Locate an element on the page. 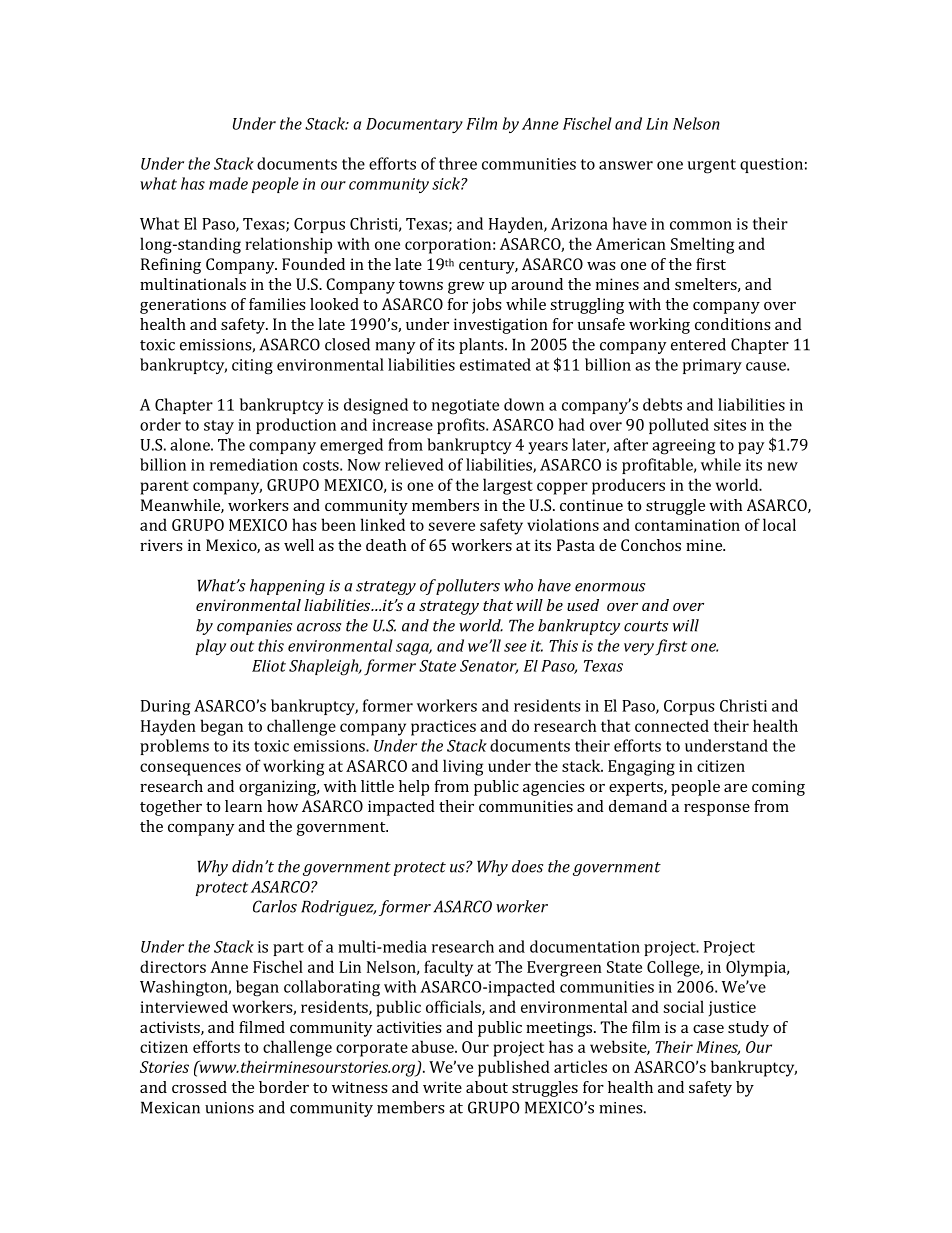 Image resolution: width=952 pixels, height=1233 pixels. case is located at coordinates (708, 1029).
